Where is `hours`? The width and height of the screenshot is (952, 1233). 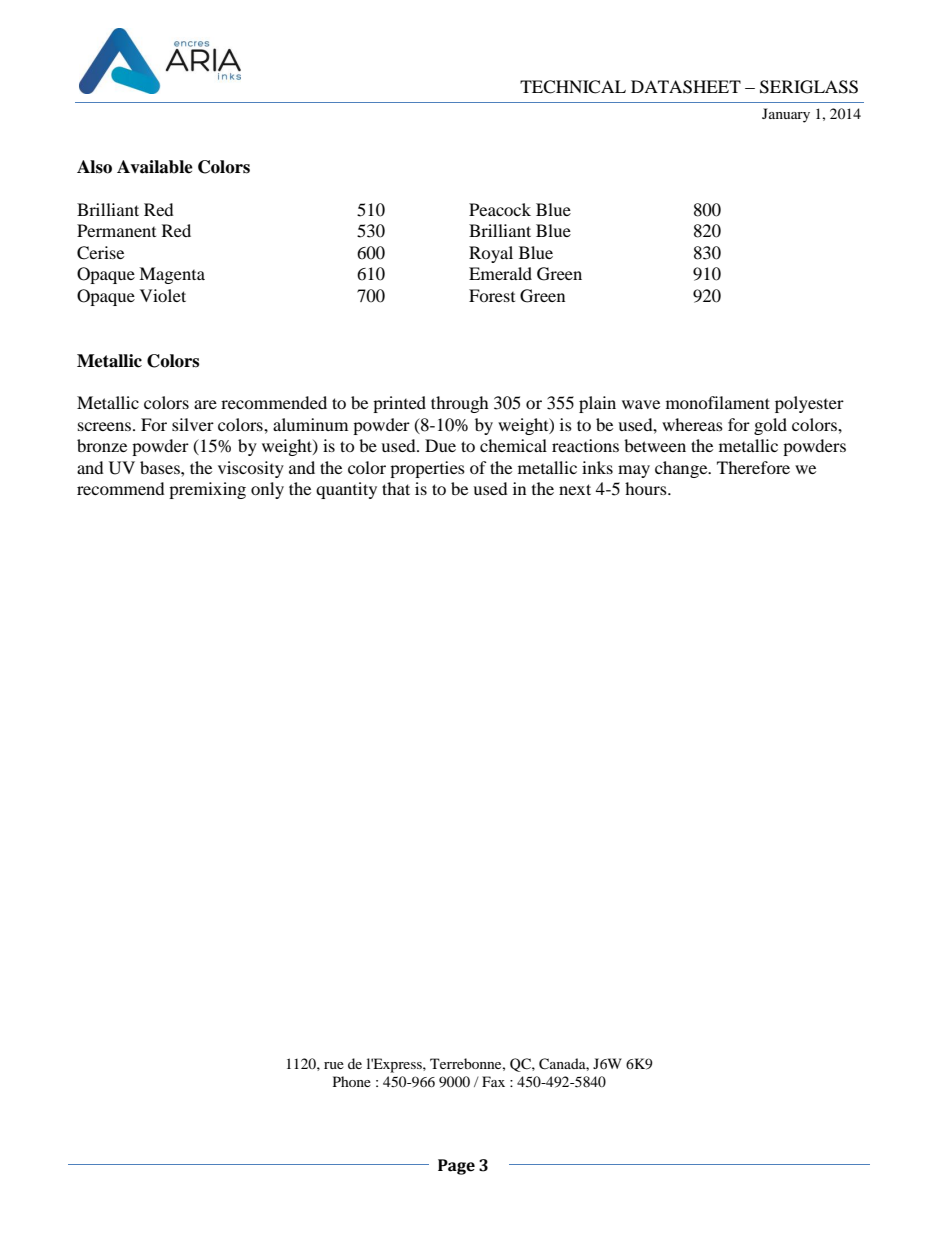 hours is located at coordinates (647, 488).
